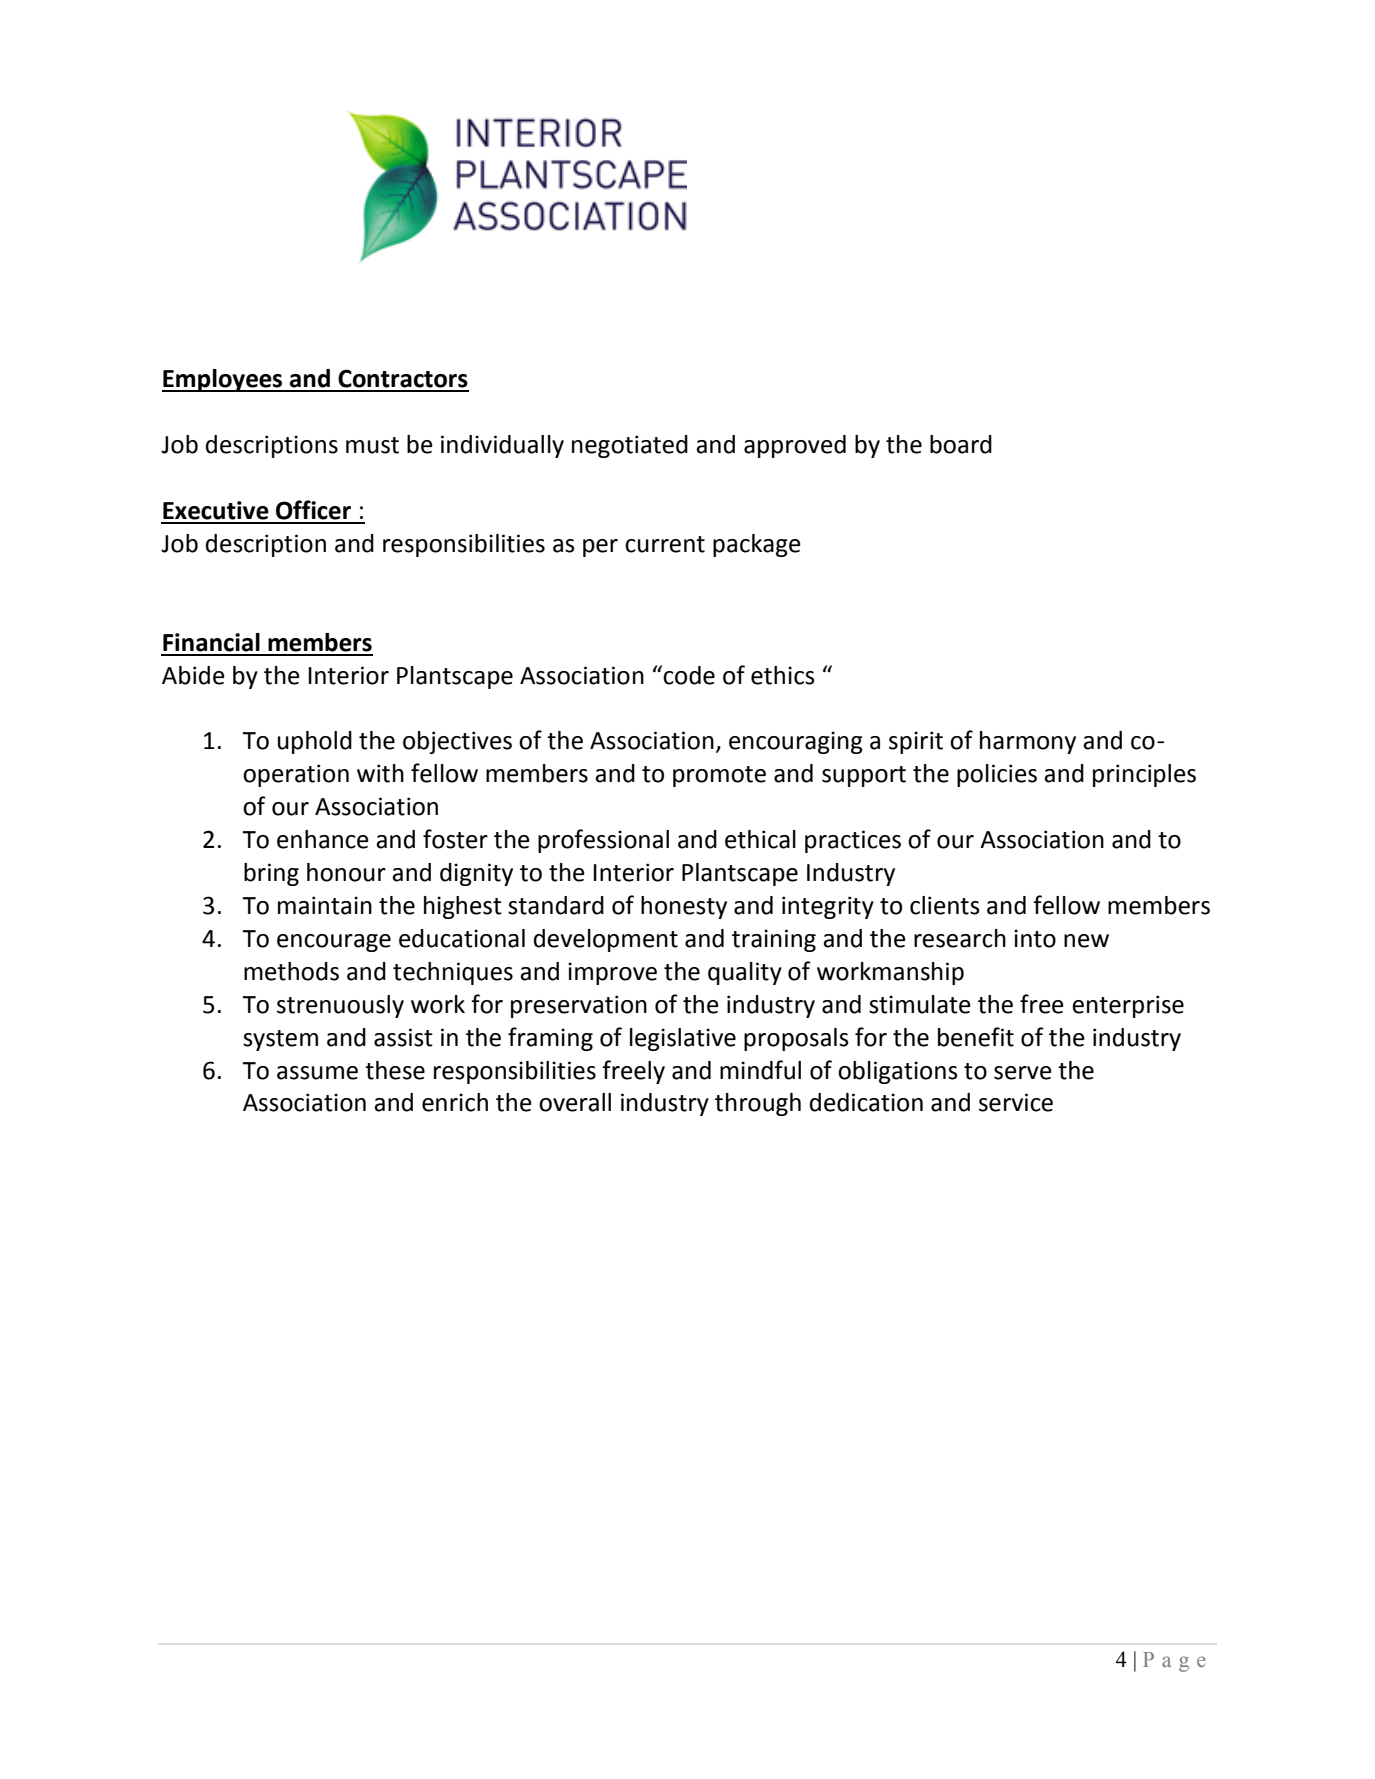 Image resolution: width=1375 pixels, height=1779 pixels. What do you see at coordinates (1028, 742) in the document?
I see `harmony` at bounding box center [1028, 742].
